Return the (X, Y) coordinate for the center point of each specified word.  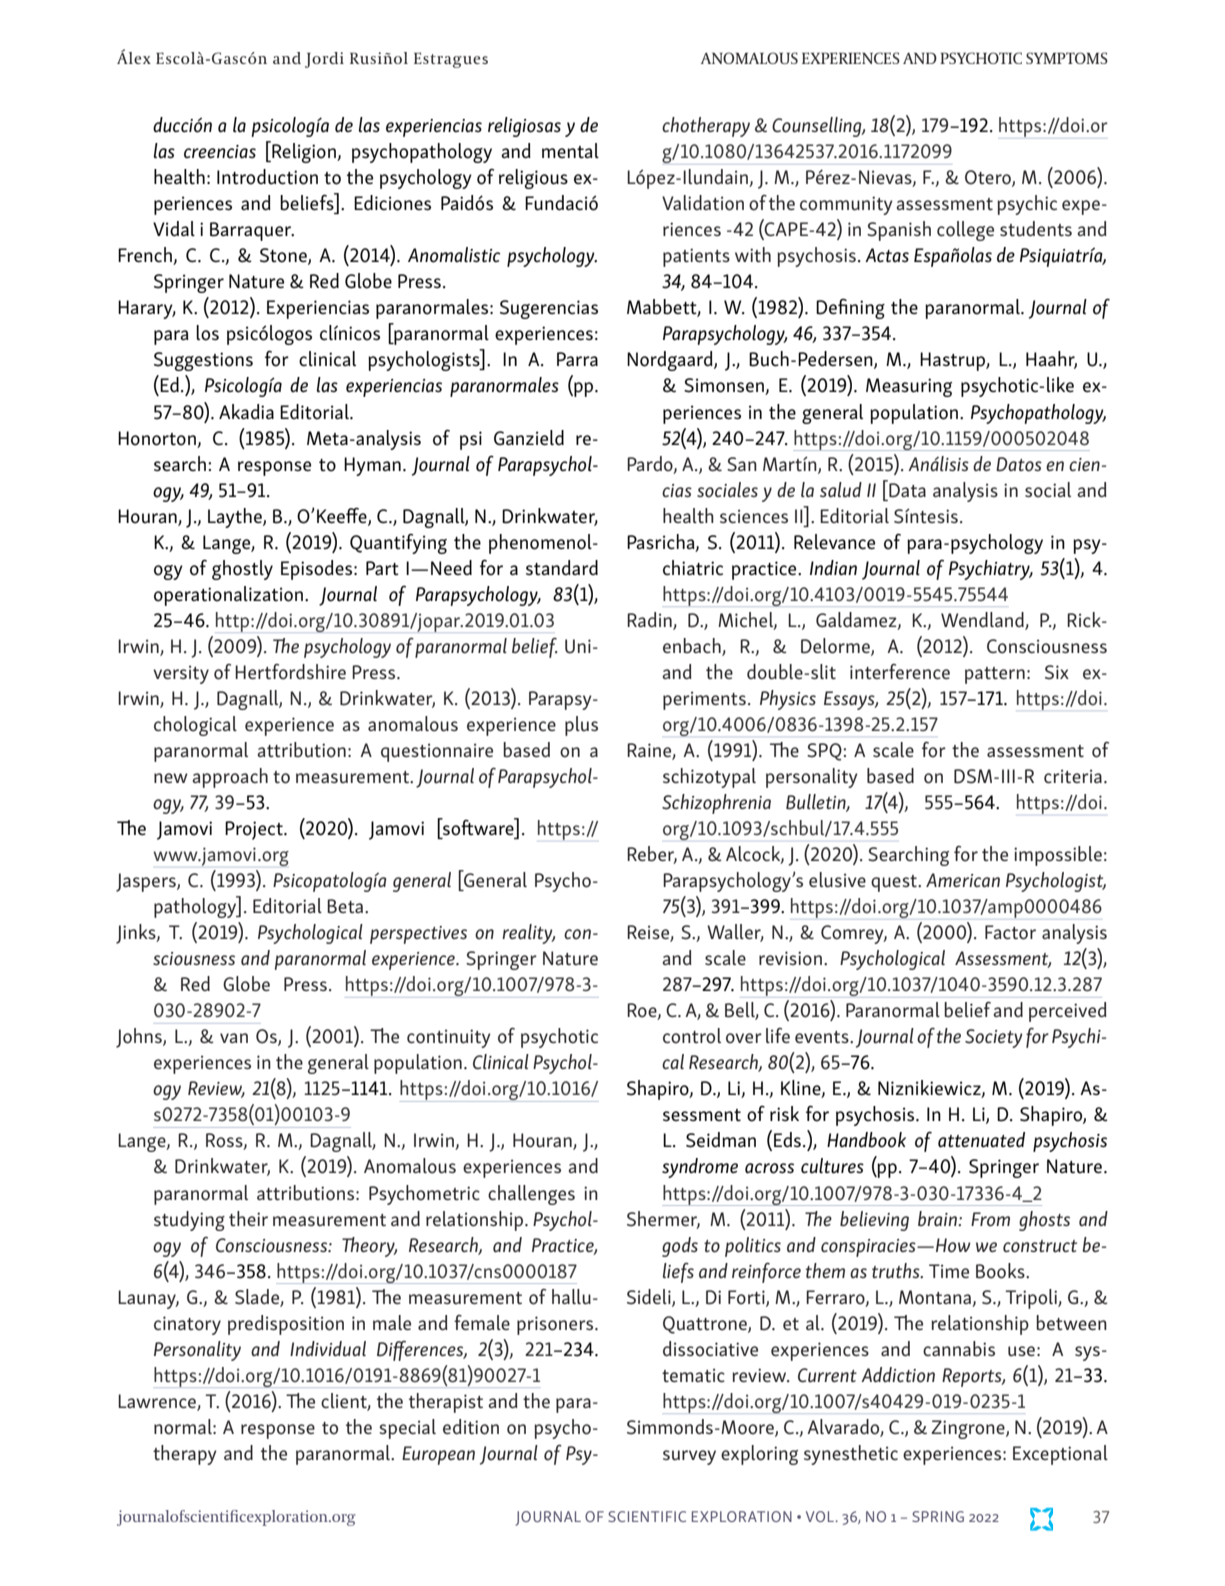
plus (581, 726)
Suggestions (203, 361)
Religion (304, 152)
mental (570, 151)
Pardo (651, 464)
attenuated (981, 1140)
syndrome (700, 1168)
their (248, 1218)
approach (230, 778)
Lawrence (158, 1402)
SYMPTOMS (1067, 58)
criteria (1073, 776)
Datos (1019, 464)
